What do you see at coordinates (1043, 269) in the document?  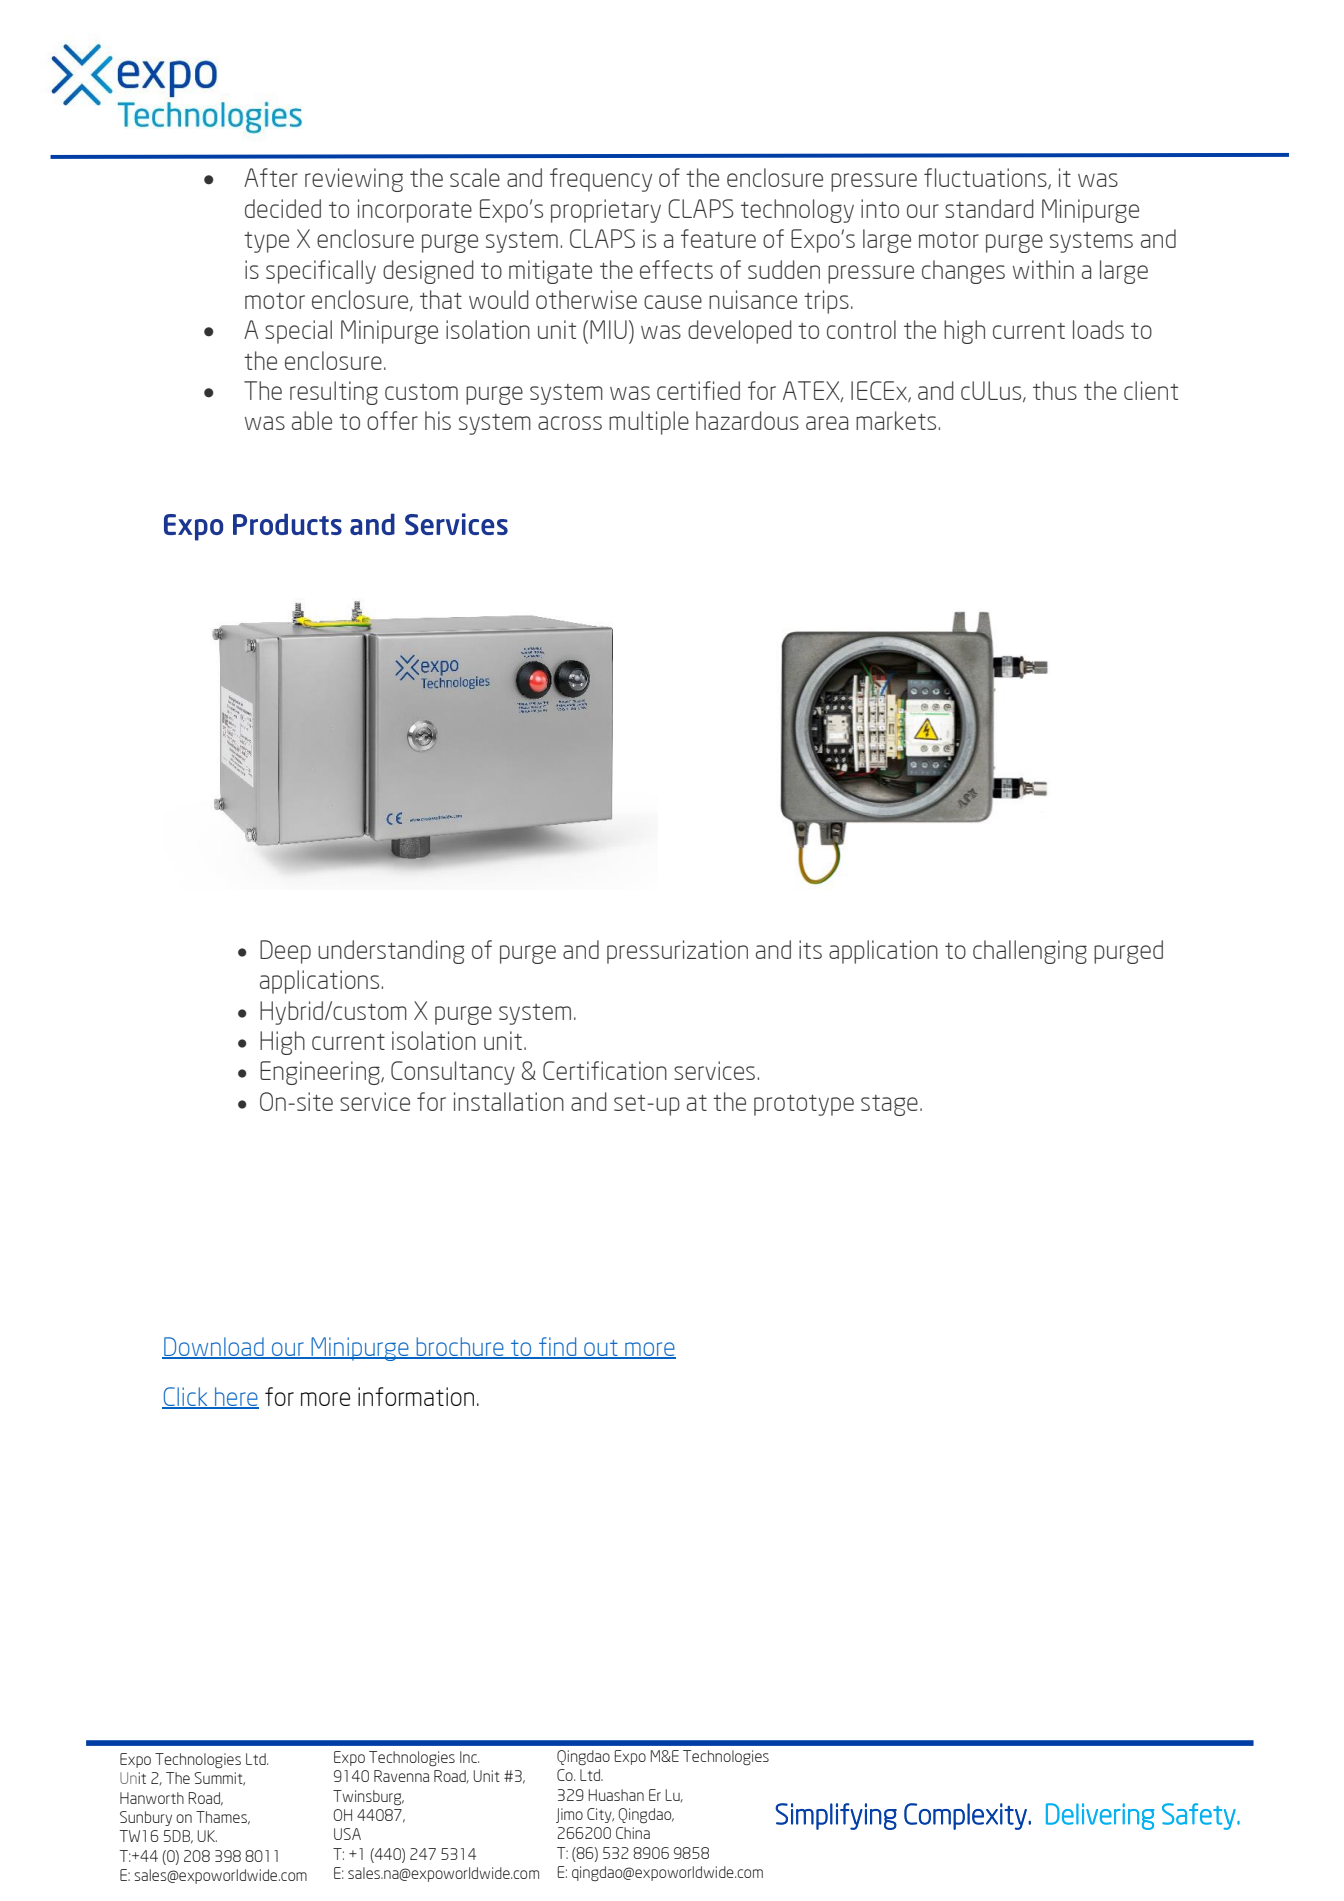 I see `within` at bounding box center [1043, 269].
